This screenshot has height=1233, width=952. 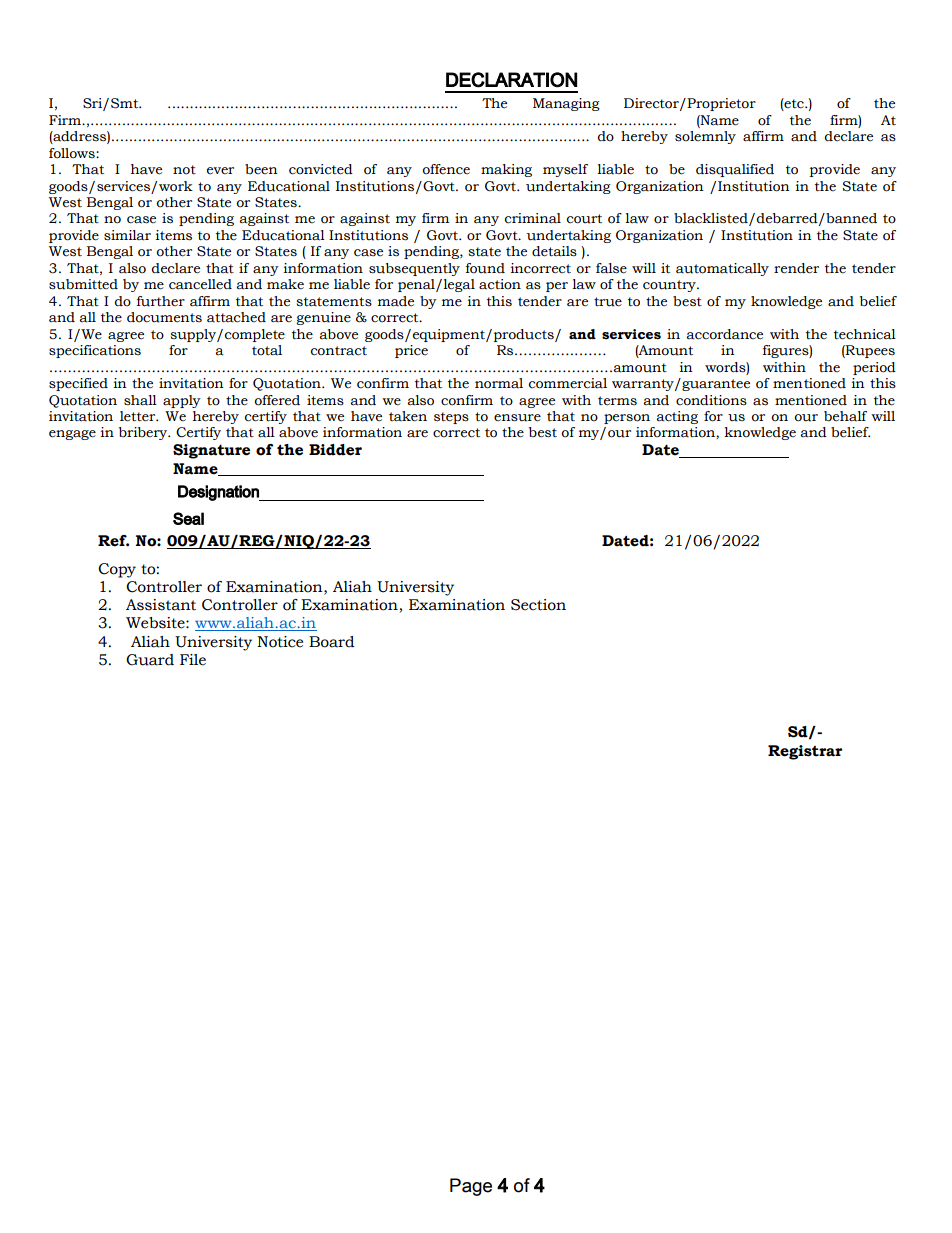 I want to click on Notice, so click(x=280, y=642).
